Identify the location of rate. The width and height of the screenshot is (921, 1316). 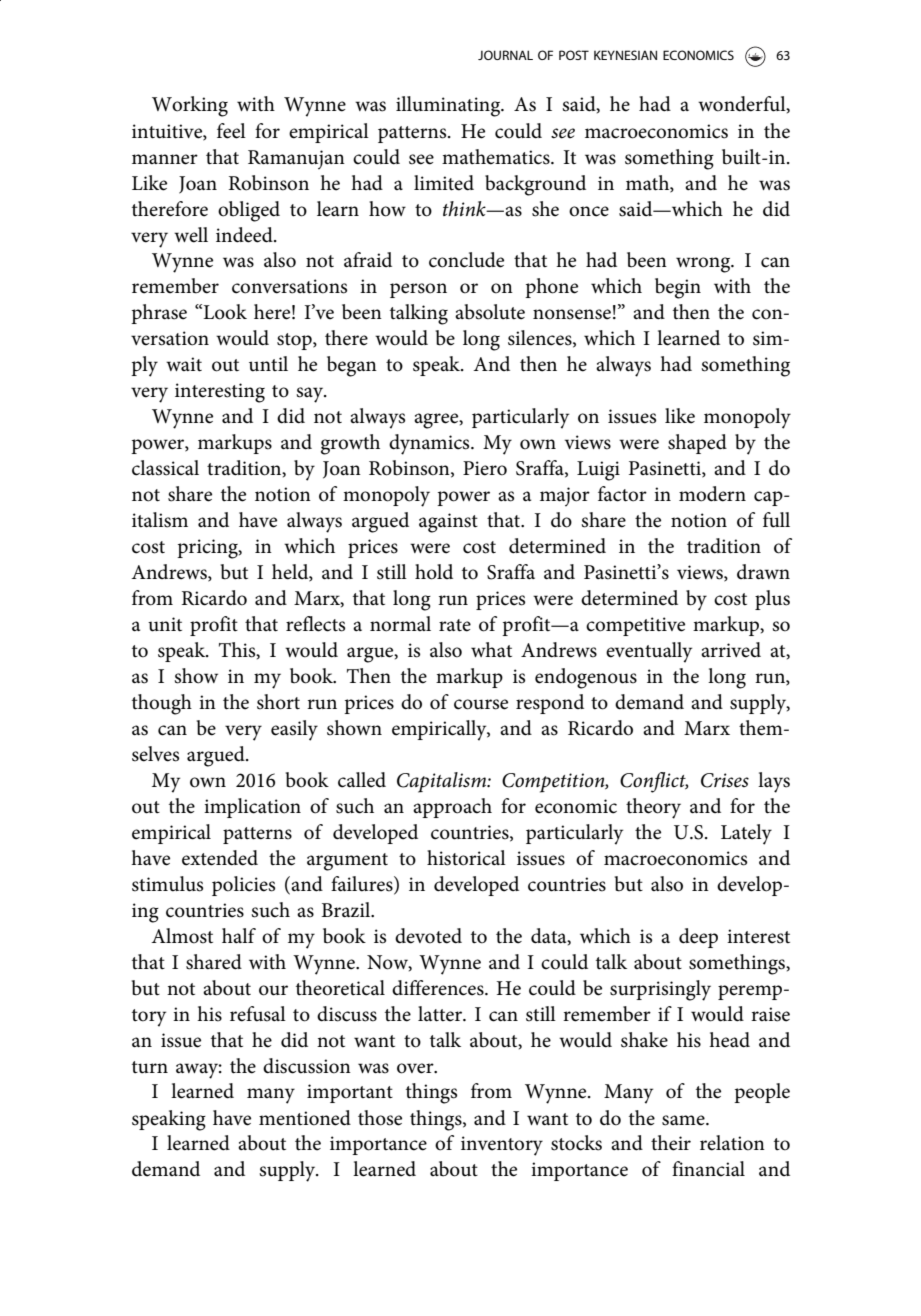
(455, 625).
